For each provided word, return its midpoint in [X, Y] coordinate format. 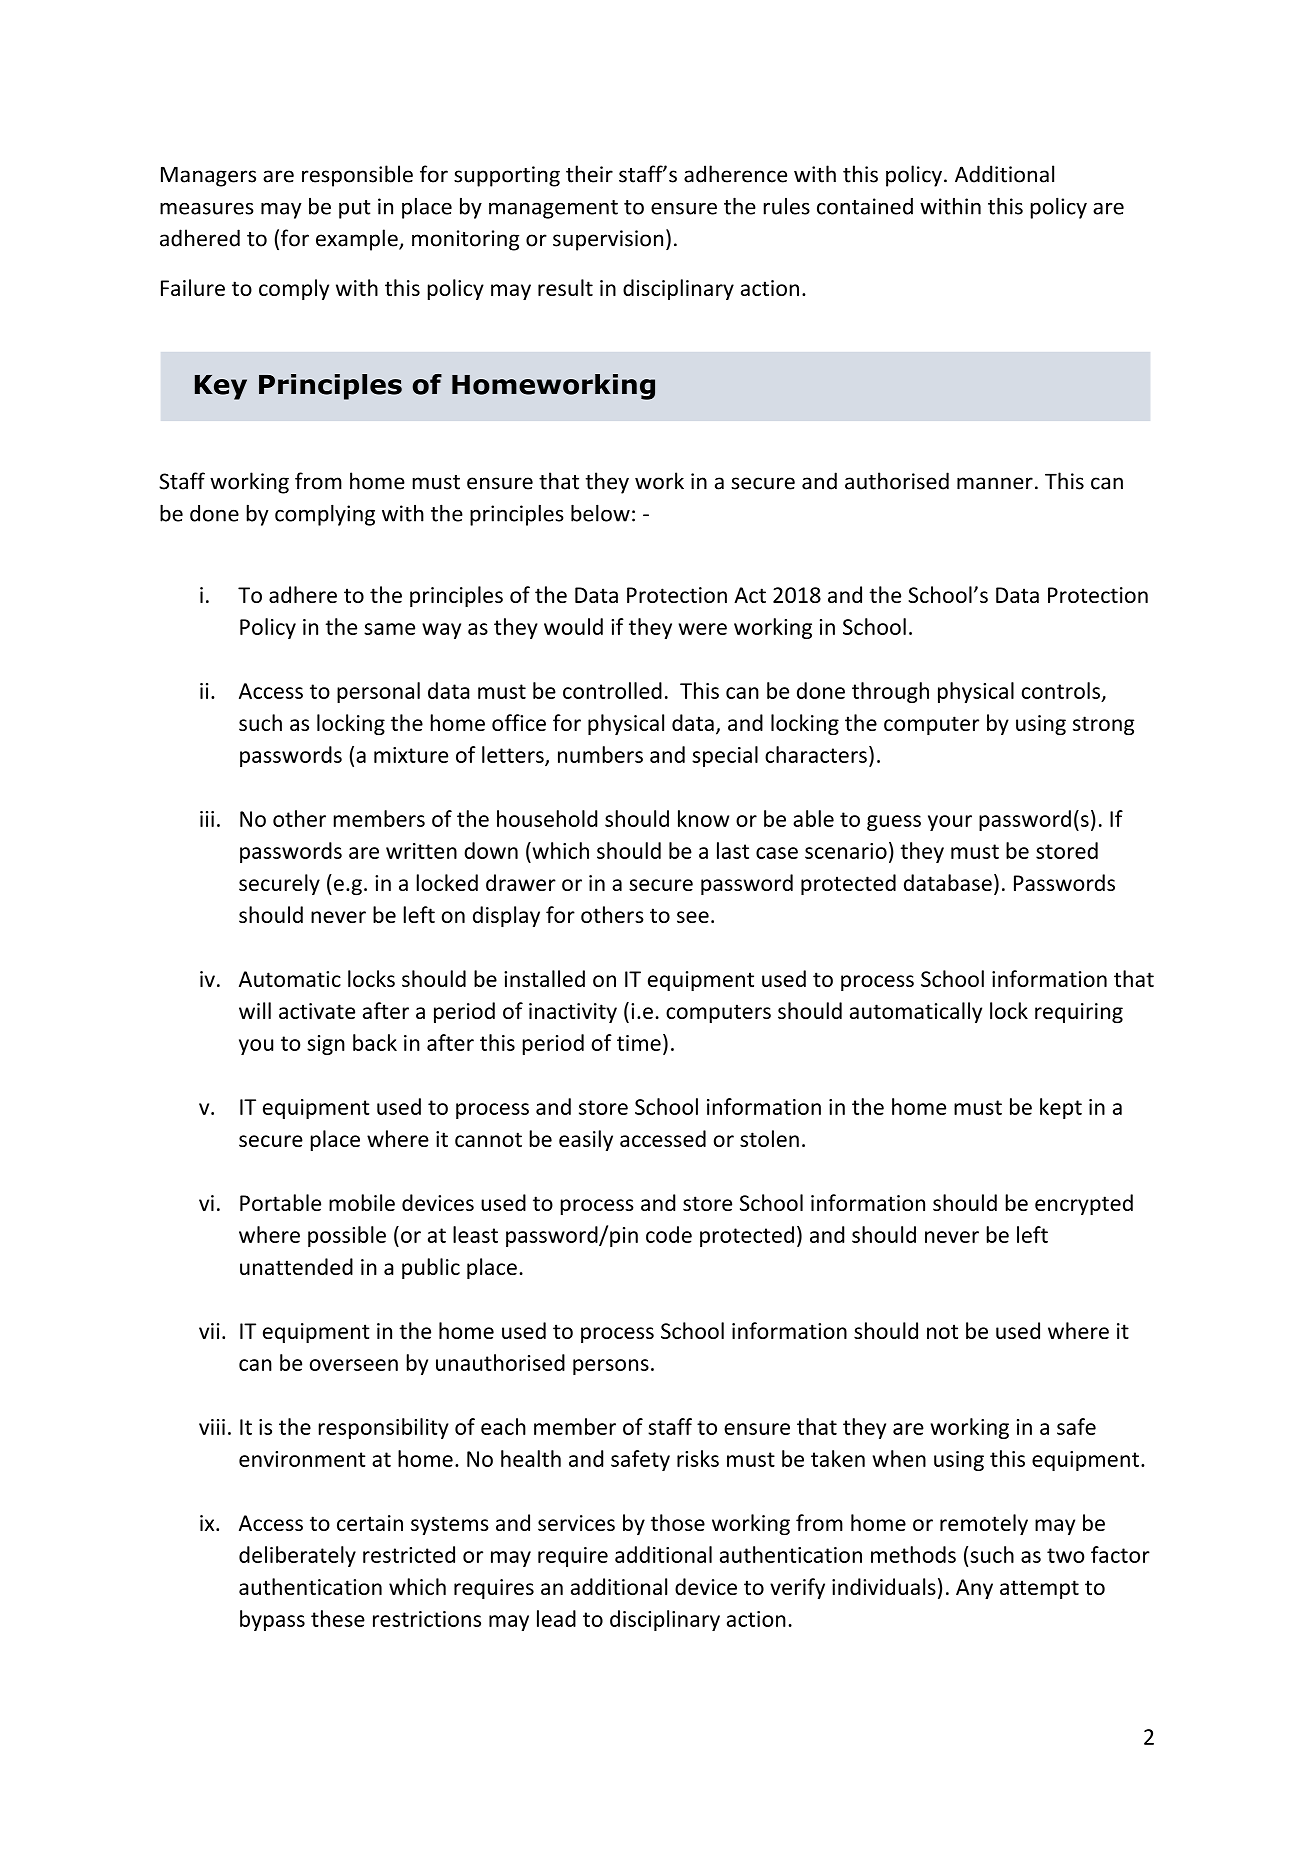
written [421, 851]
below [600, 513]
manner [995, 483]
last [733, 850]
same [389, 629]
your [950, 823]
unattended [296, 1266]
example [358, 240]
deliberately [297, 1556]
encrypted [1084, 1204]
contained [865, 206]
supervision [608, 240]
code [669, 1234]
